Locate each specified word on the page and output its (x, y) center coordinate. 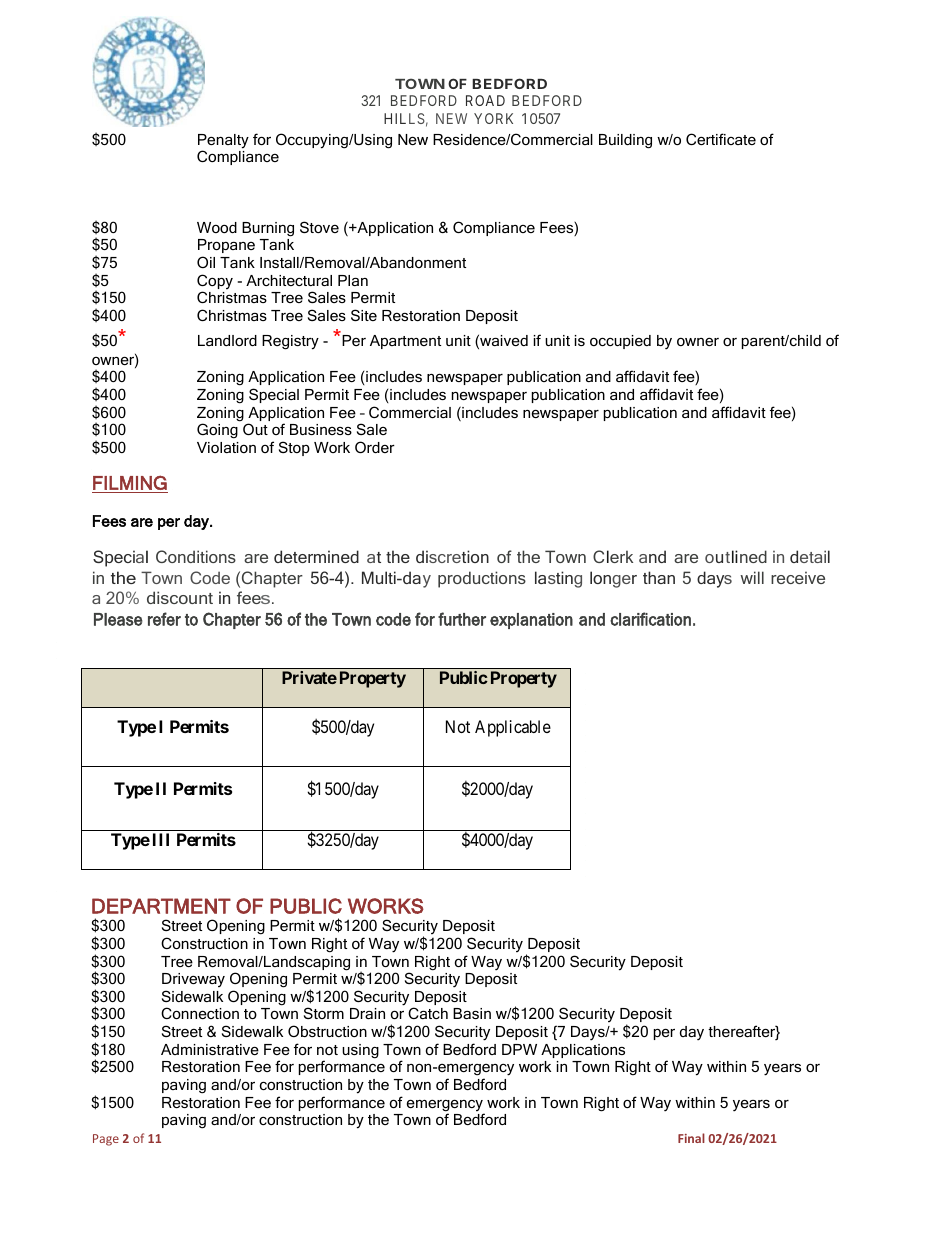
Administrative (210, 1049)
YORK (493, 118)
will (752, 577)
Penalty (223, 142)
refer (164, 619)
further (462, 619)
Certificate (721, 139)
